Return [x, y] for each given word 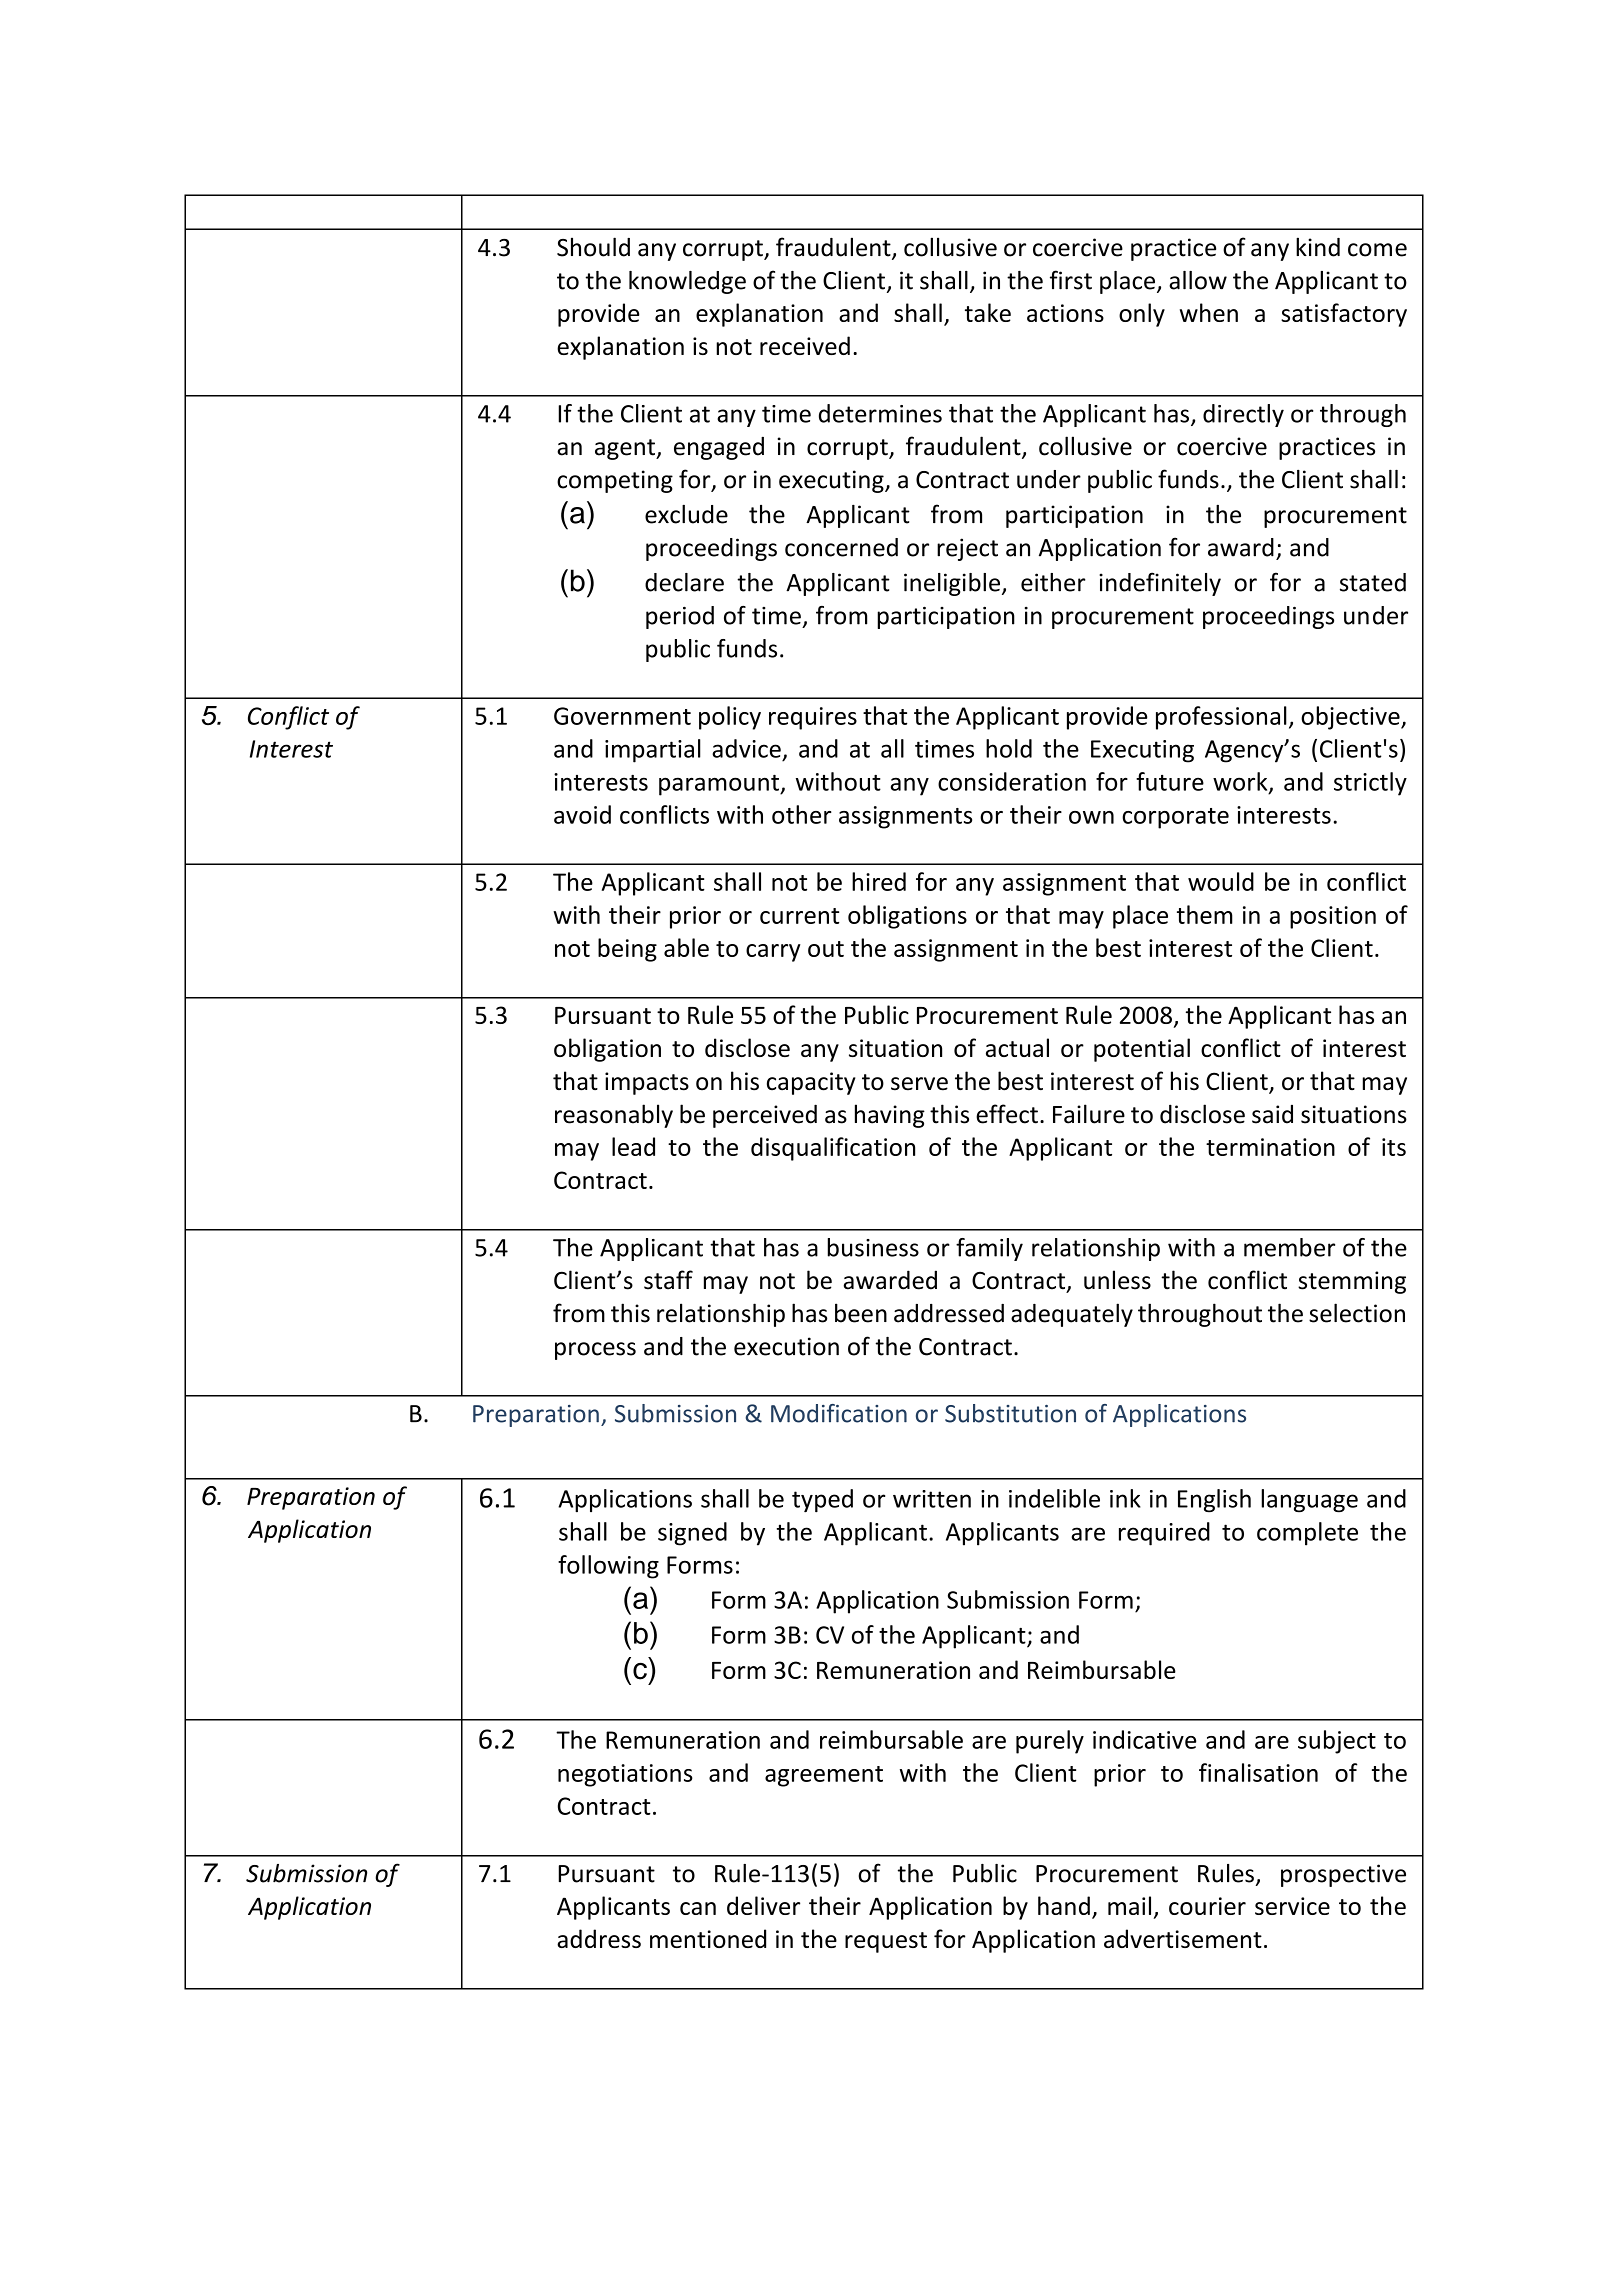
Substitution [1010, 1413]
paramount [720, 785]
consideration [1012, 781]
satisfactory [1344, 315]
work [1241, 782]
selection [1357, 1313]
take [988, 312]
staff [668, 1280]
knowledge [687, 282]
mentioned [708, 1938]
